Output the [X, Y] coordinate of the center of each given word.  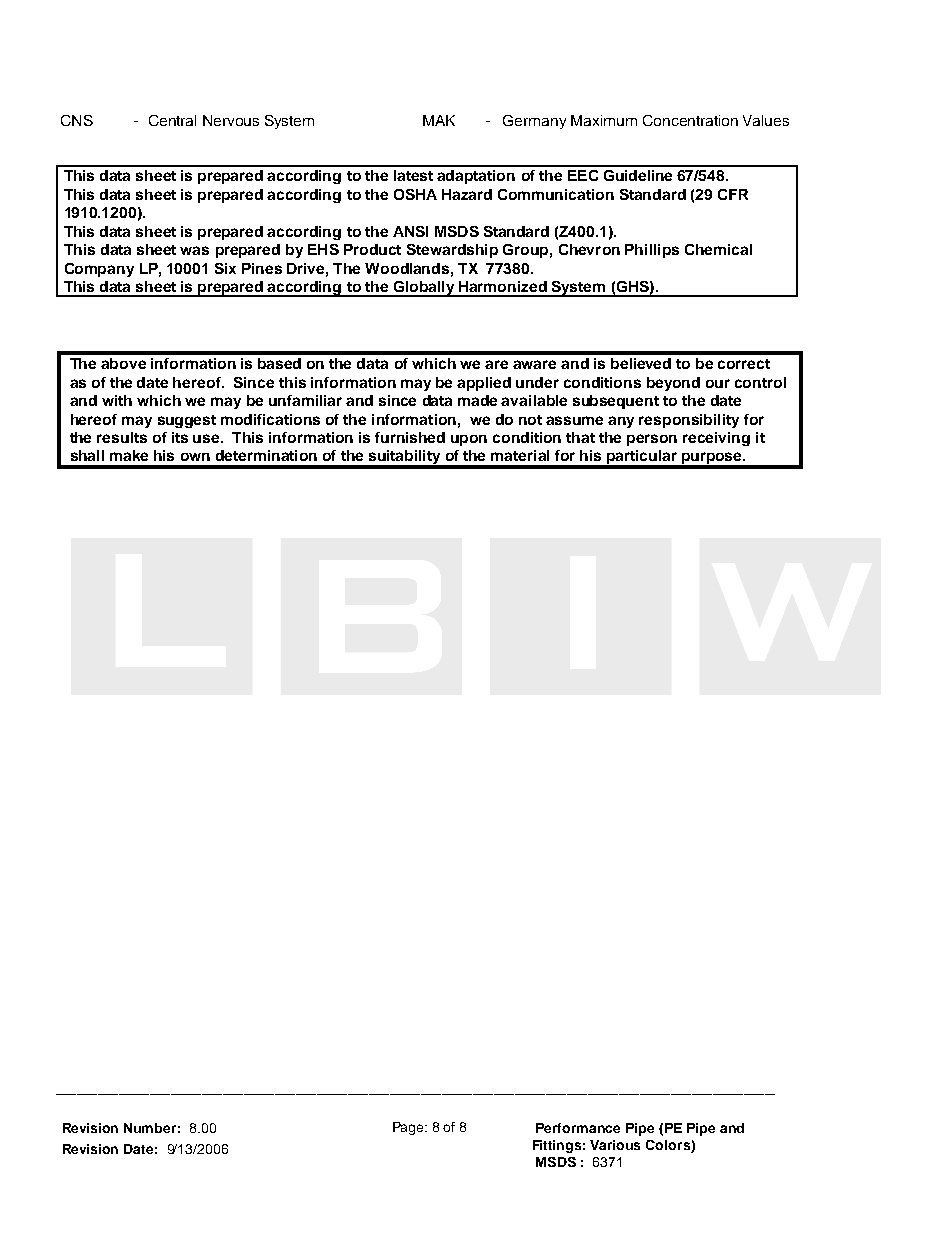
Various [615, 1145]
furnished [410, 437]
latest [413, 175]
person [652, 440]
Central [172, 120]
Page [410, 1128]
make [129, 455]
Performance [578, 1128]
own [195, 457]
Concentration [690, 120]
